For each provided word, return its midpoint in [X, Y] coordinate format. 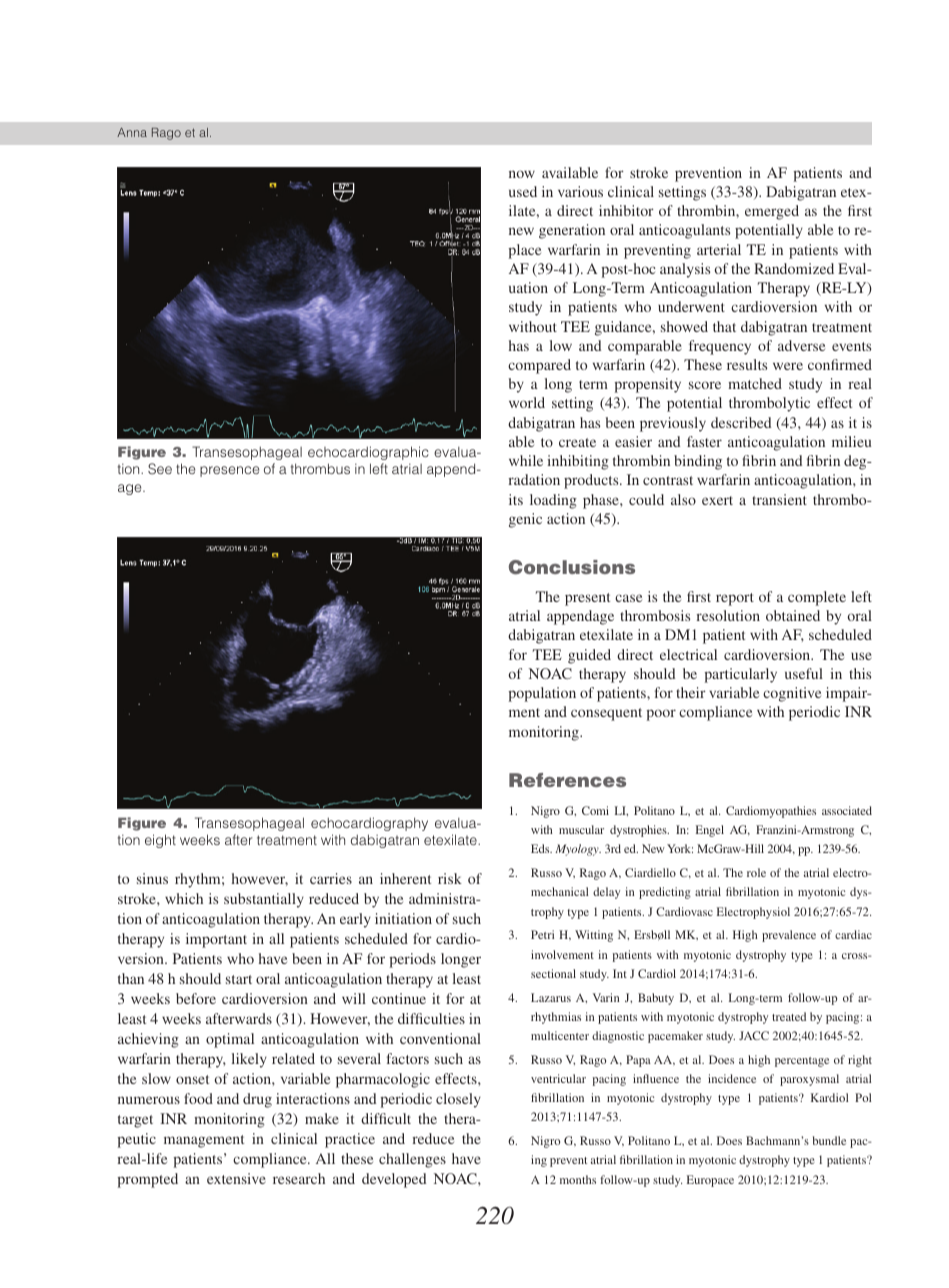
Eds [541, 848]
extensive [236, 1178]
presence [229, 471]
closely [458, 1100]
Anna [132, 132]
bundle [829, 1140]
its [516, 499]
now [522, 174]
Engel [710, 831]
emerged [772, 212]
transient [779, 499]
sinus [152, 878]
